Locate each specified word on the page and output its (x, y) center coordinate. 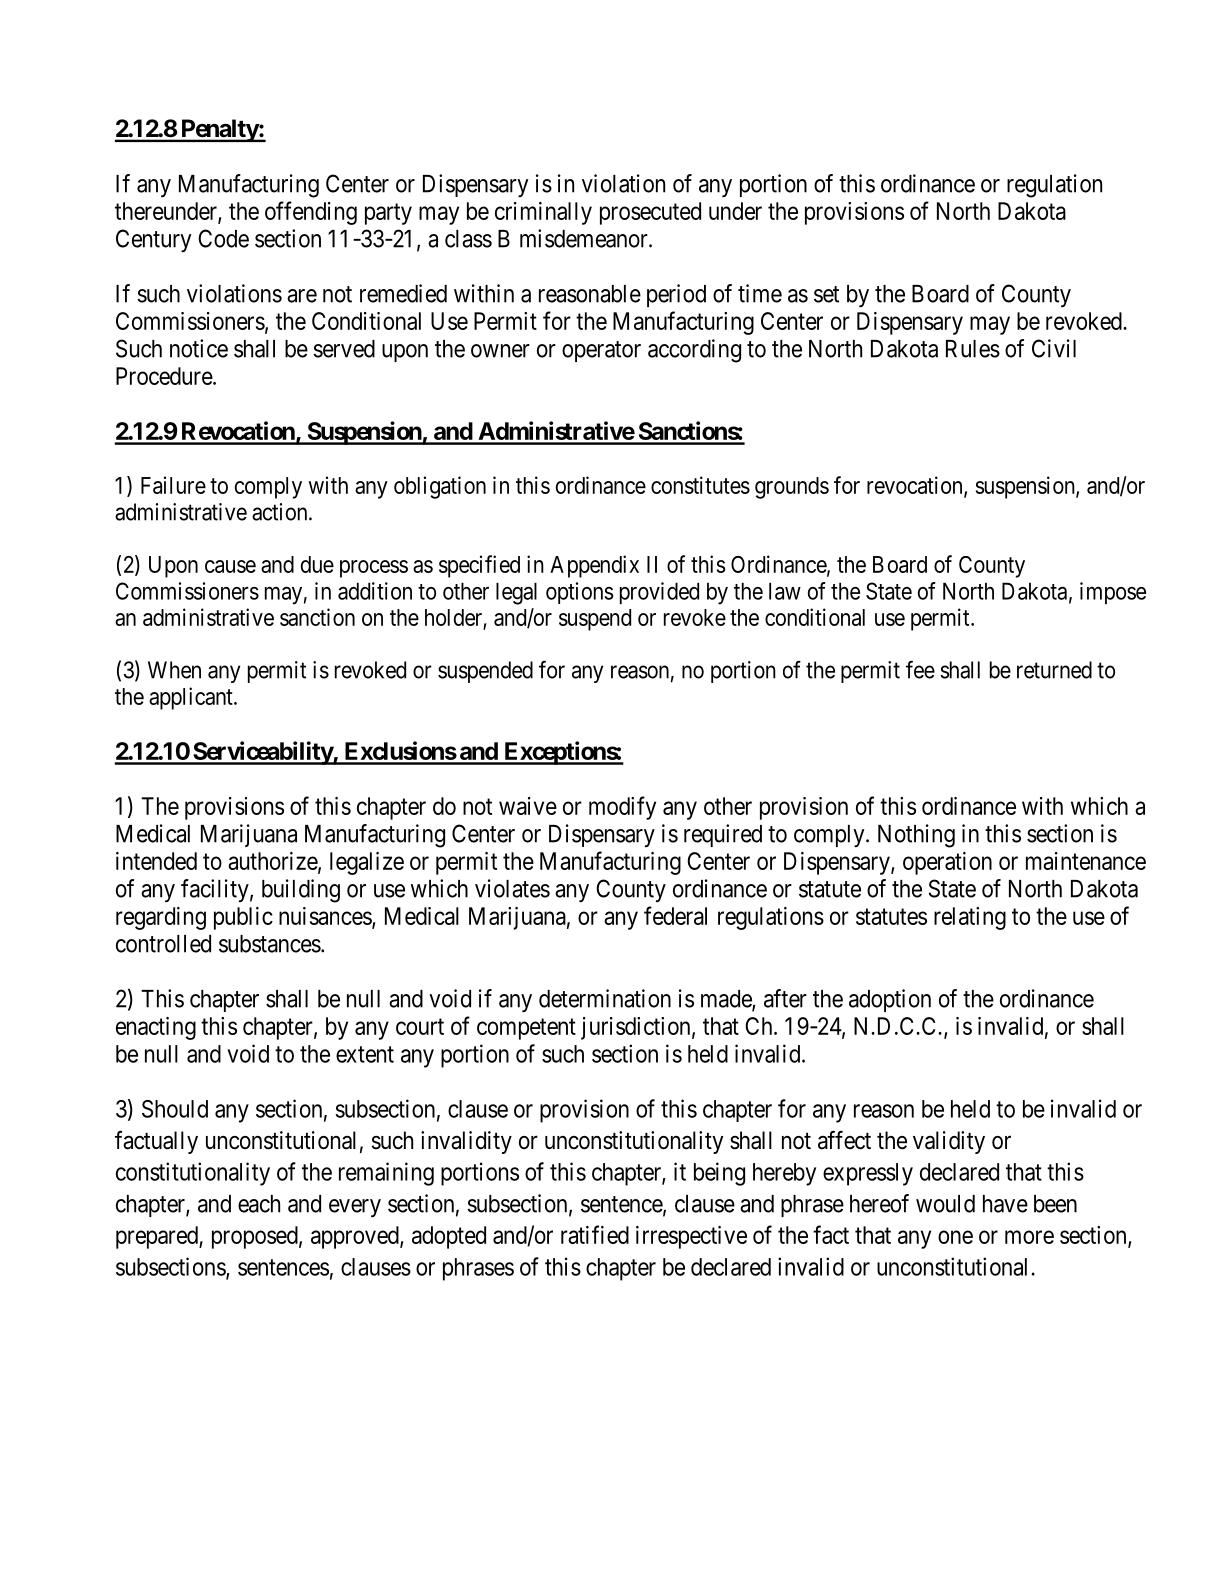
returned (1054, 670)
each (259, 1204)
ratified (595, 1234)
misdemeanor (585, 238)
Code (223, 238)
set (826, 294)
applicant (192, 698)
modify (622, 808)
